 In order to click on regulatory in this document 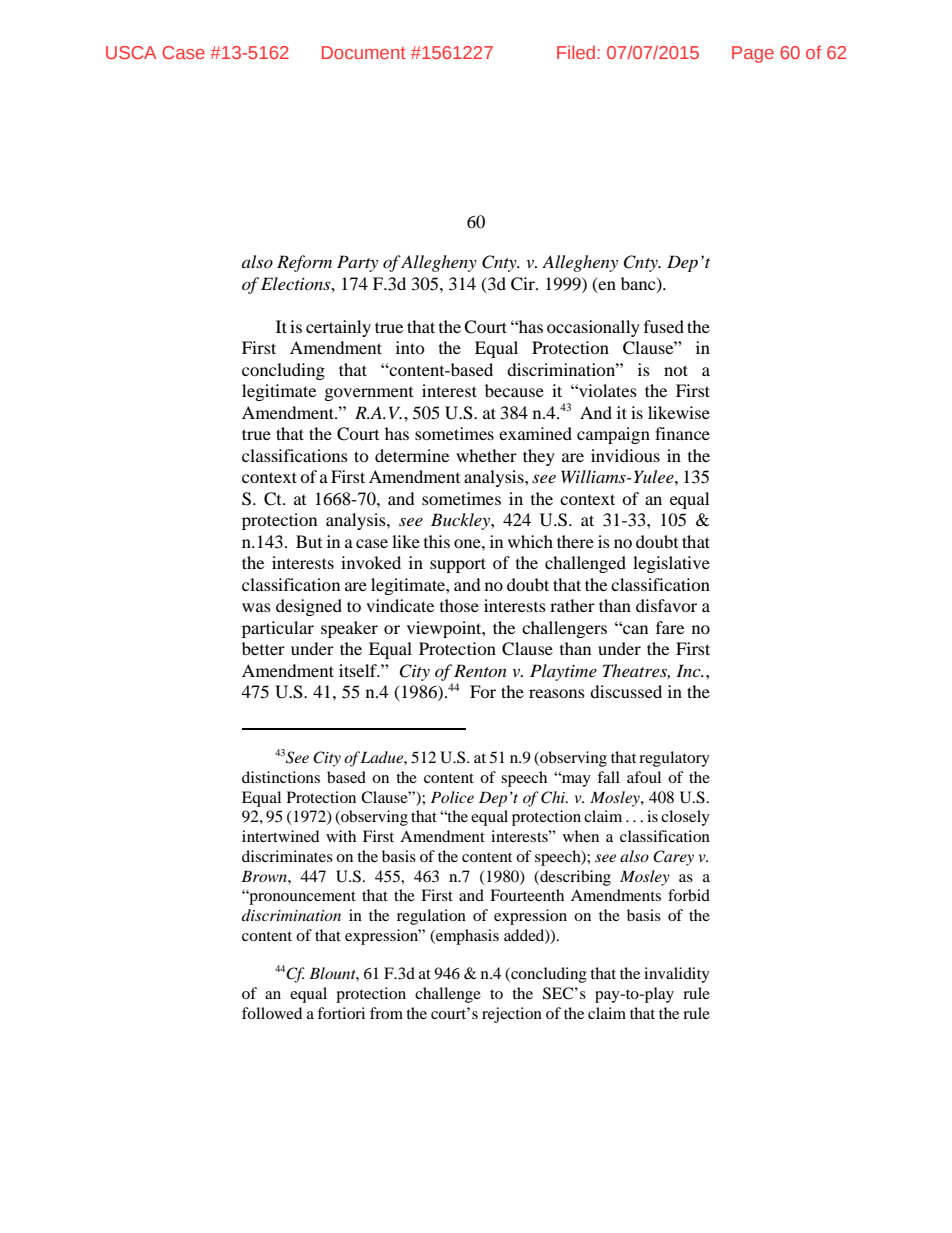, I will do `click(674, 759)`.
